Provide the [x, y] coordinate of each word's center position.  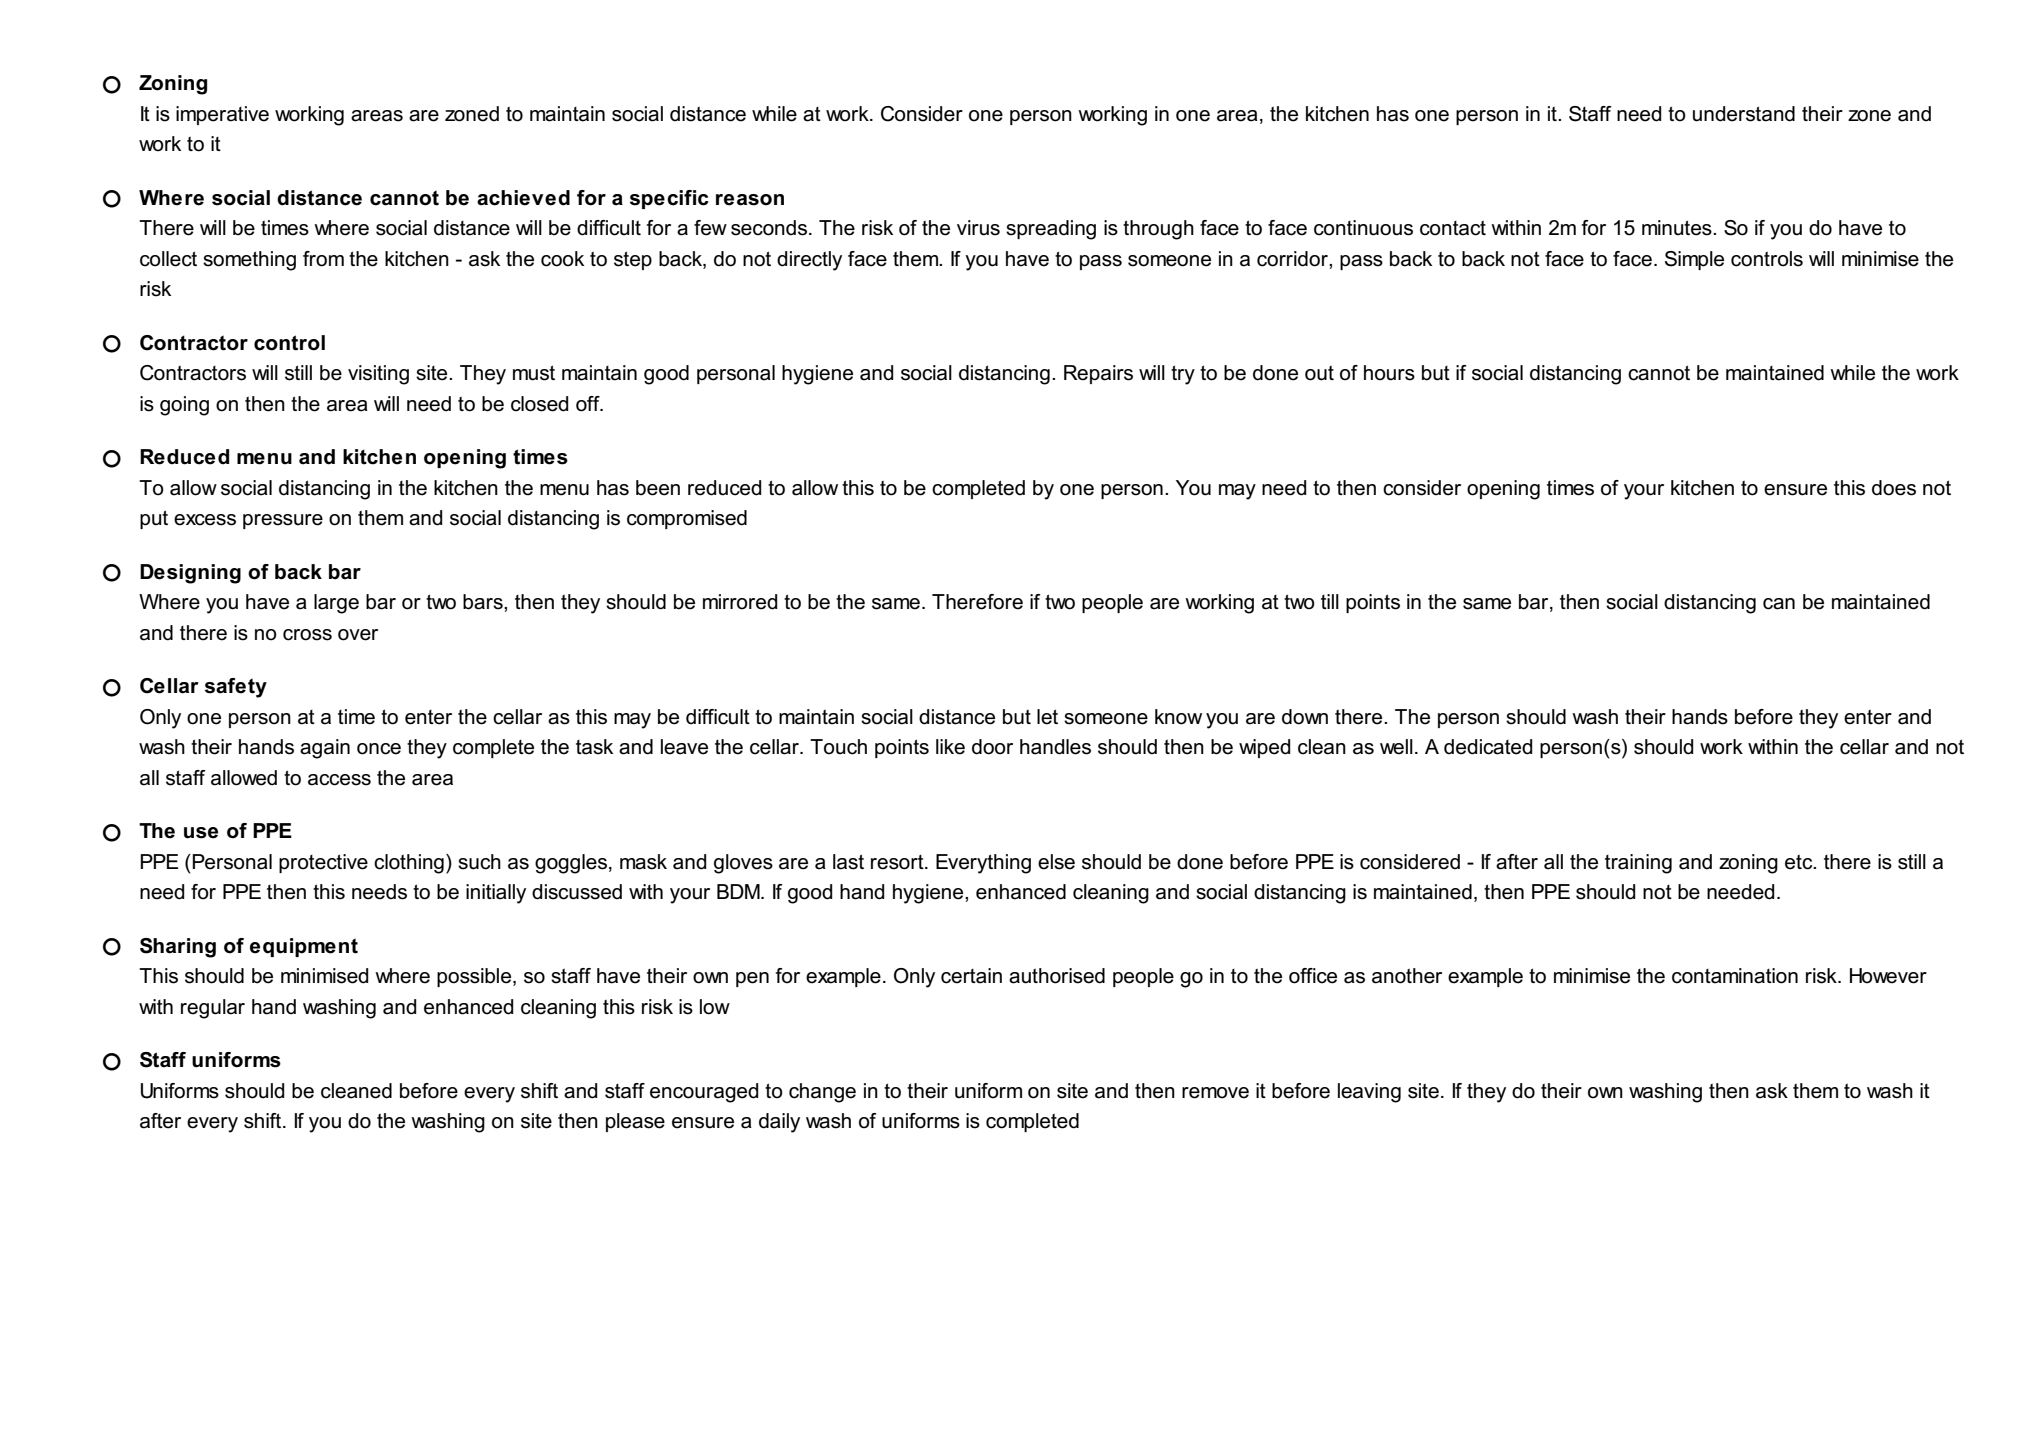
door [992, 747]
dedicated [1488, 747]
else [1056, 862]
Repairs [1098, 374]
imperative [222, 115]
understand [1744, 114]
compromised [687, 519]
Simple [1694, 260]
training [1638, 864]
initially [496, 894]
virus [978, 228]
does [1894, 488]
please [635, 1122]
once [379, 749]
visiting [378, 375]
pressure [283, 521]
